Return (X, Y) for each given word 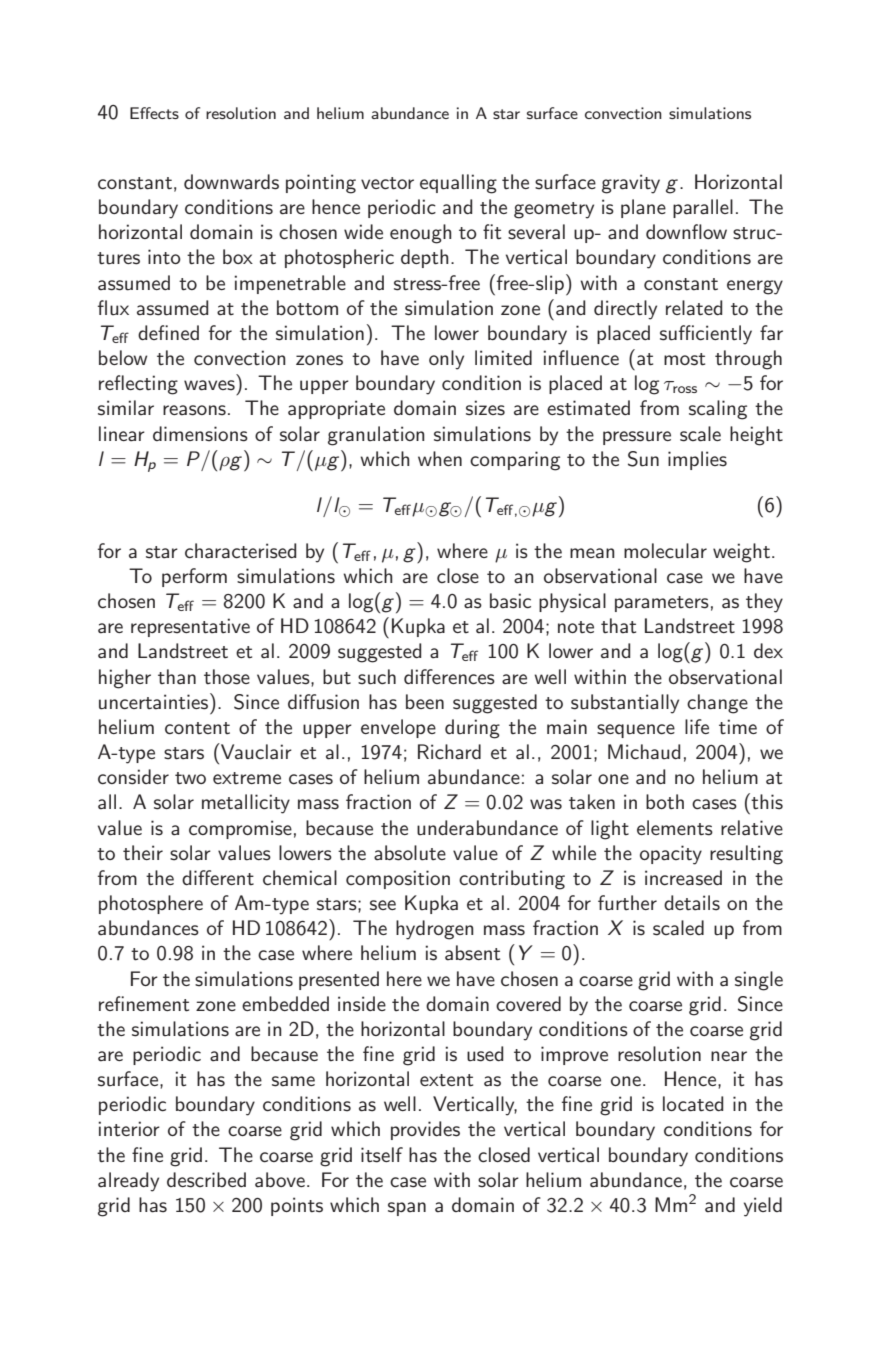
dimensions (200, 434)
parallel (703, 208)
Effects (154, 113)
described (206, 1180)
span (407, 1209)
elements (675, 828)
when (440, 458)
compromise (240, 829)
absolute (410, 853)
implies (697, 460)
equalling (458, 184)
